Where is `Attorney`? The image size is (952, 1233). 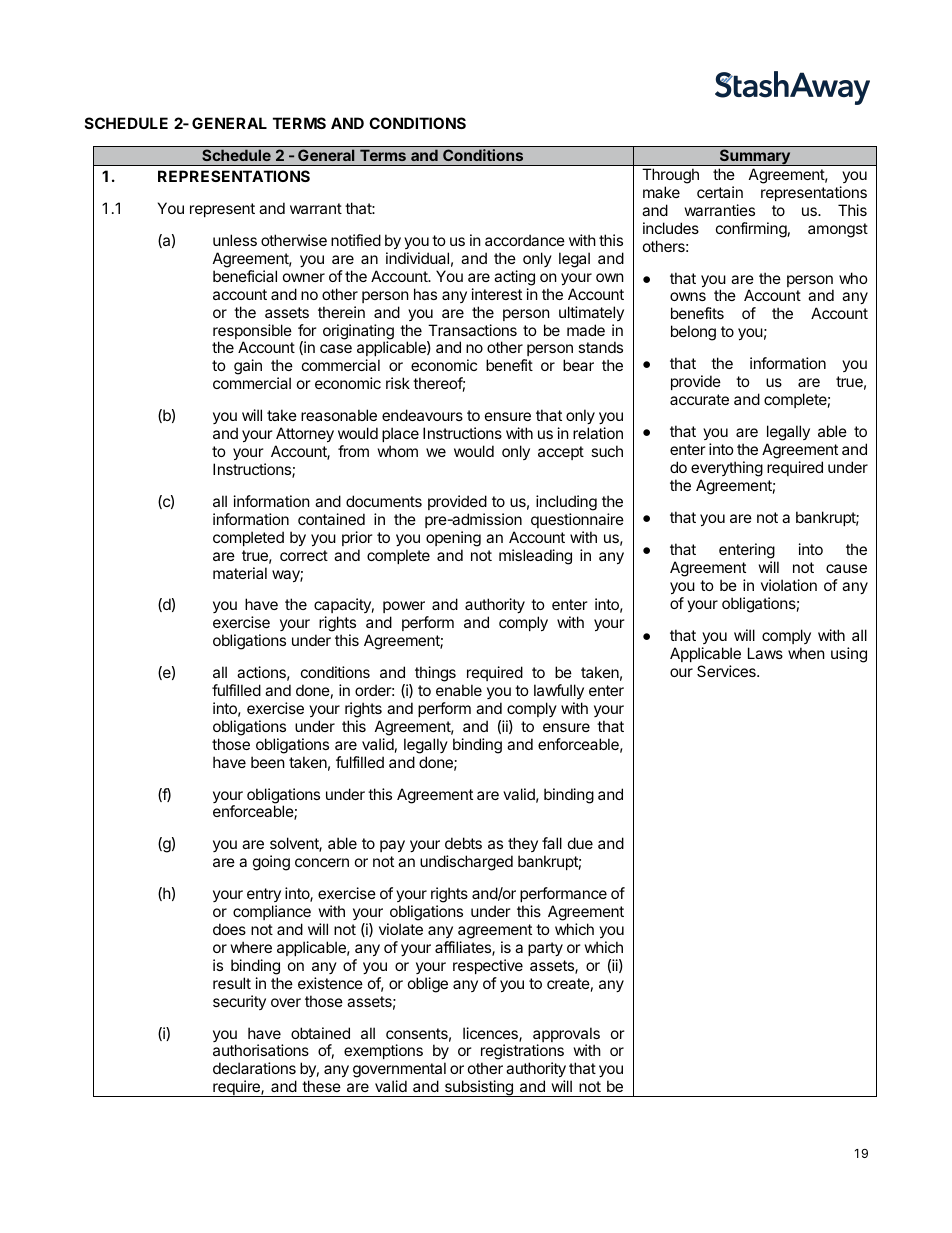
Attorney is located at coordinates (305, 434).
